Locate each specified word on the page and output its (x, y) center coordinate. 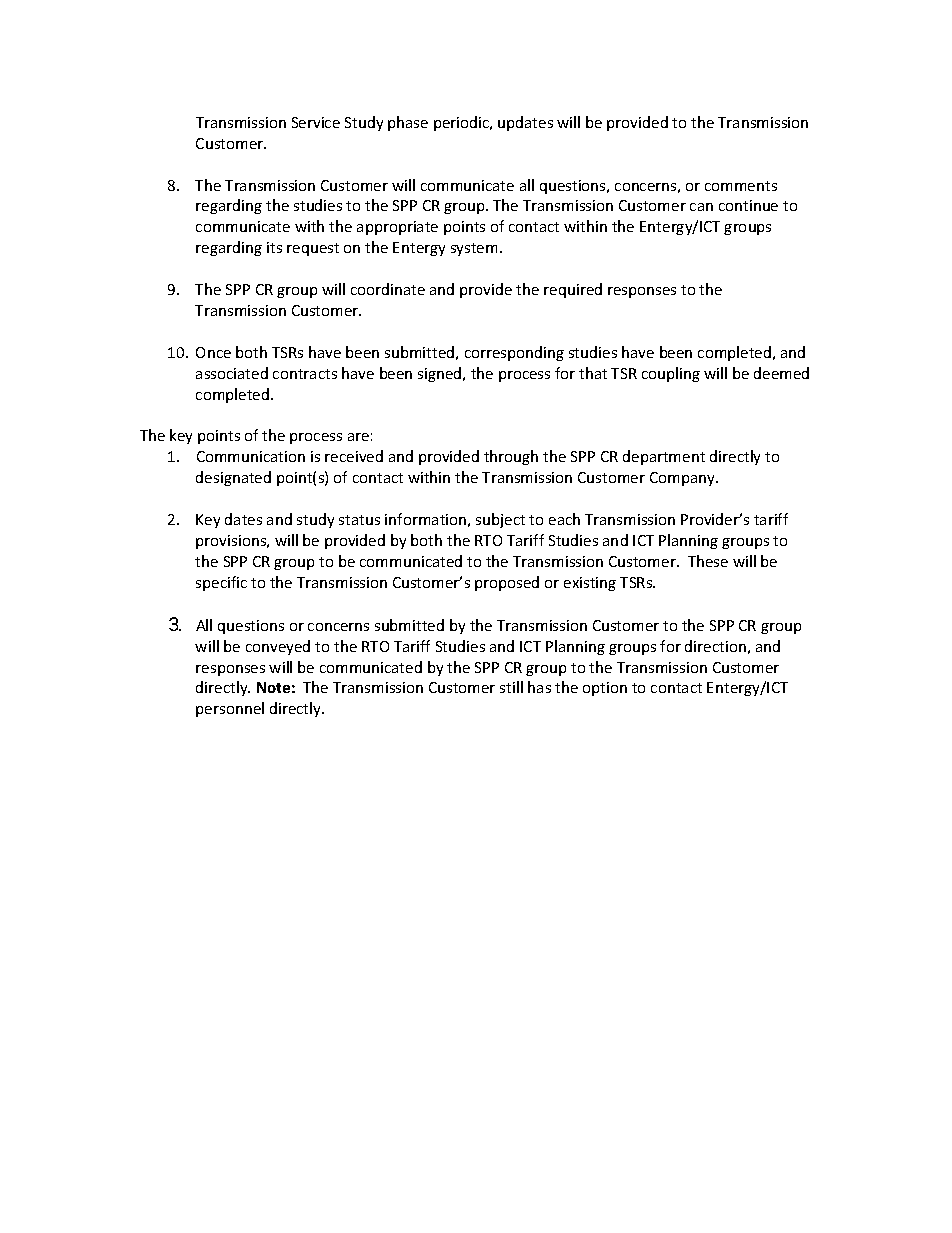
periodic (463, 123)
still (511, 687)
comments (741, 186)
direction (715, 646)
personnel (230, 709)
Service (316, 122)
